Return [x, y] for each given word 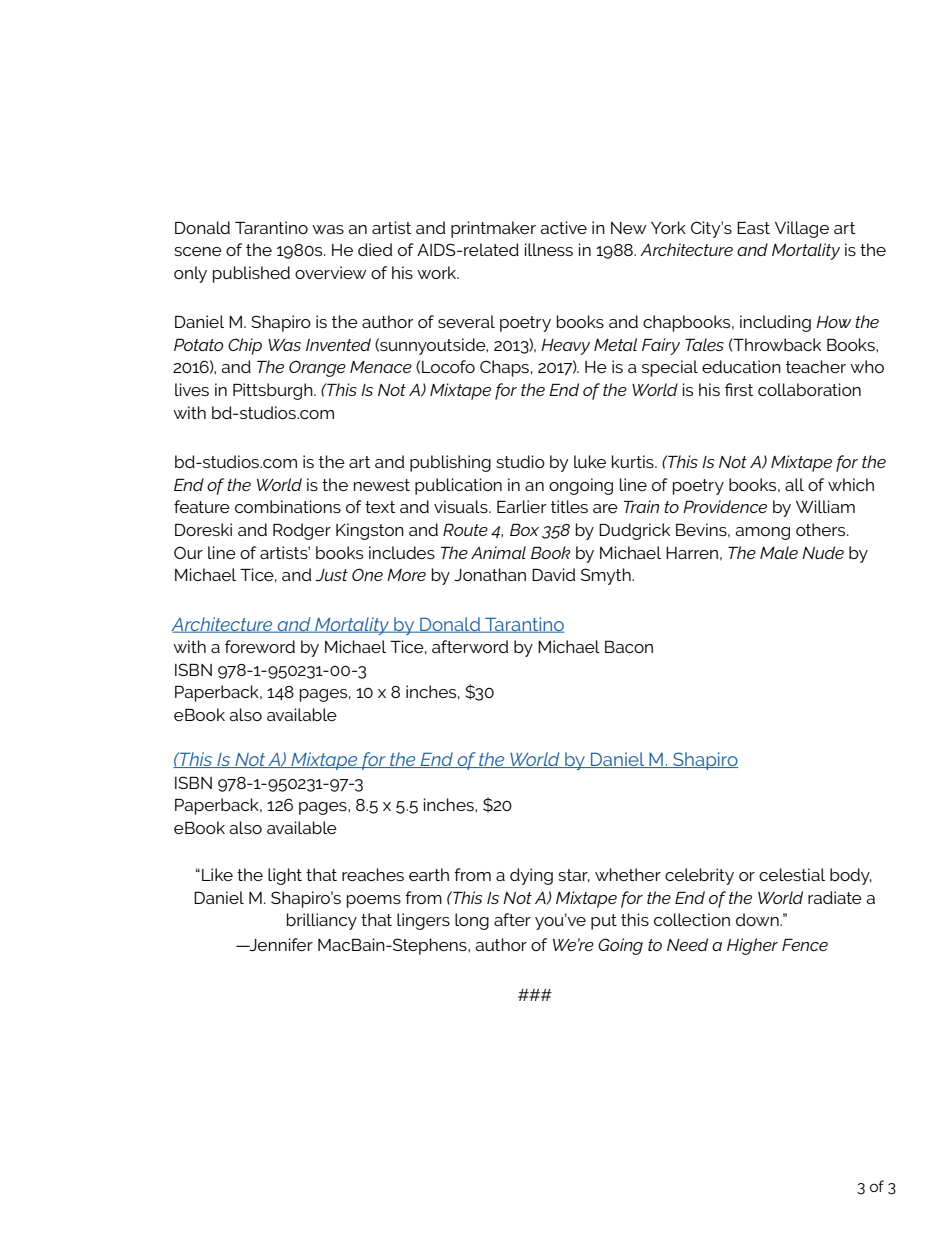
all [794, 484]
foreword [260, 646]
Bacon [629, 647]
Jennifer [280, 944]
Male [779, 552]
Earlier [521, 506]
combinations [288, 506]
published [251, 274]
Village [802, 229]
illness [549, 249]
